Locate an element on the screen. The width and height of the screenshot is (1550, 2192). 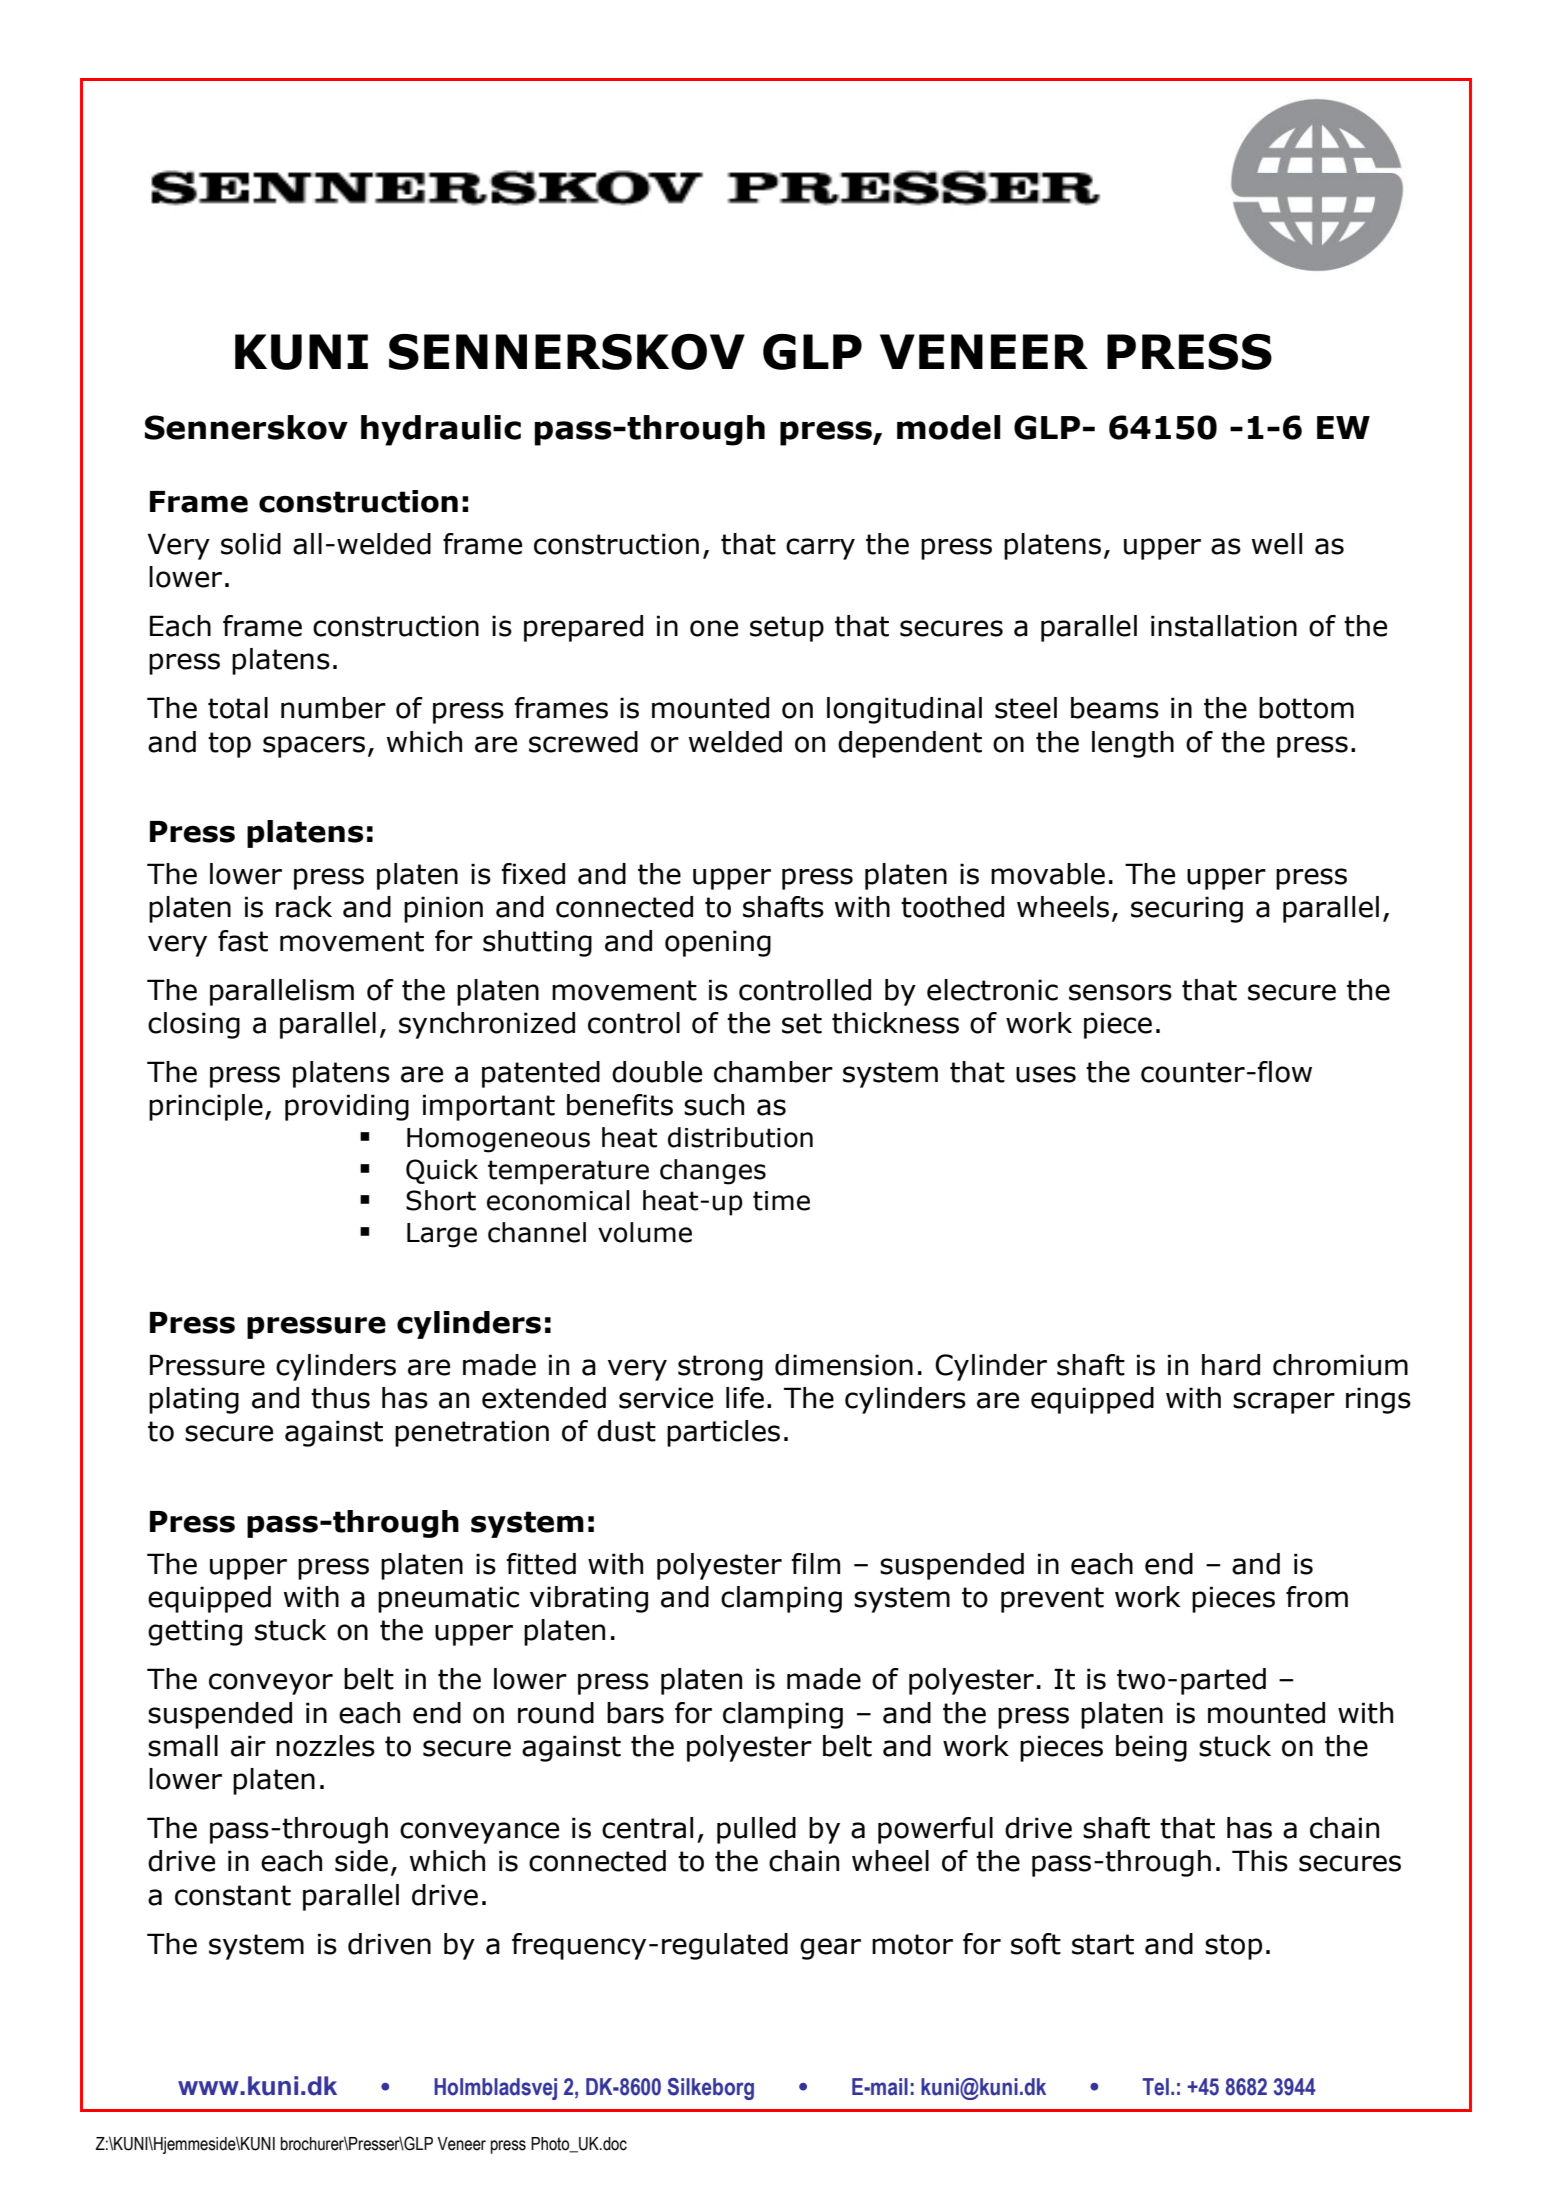
securing is located at coordinates (1187, 909).
